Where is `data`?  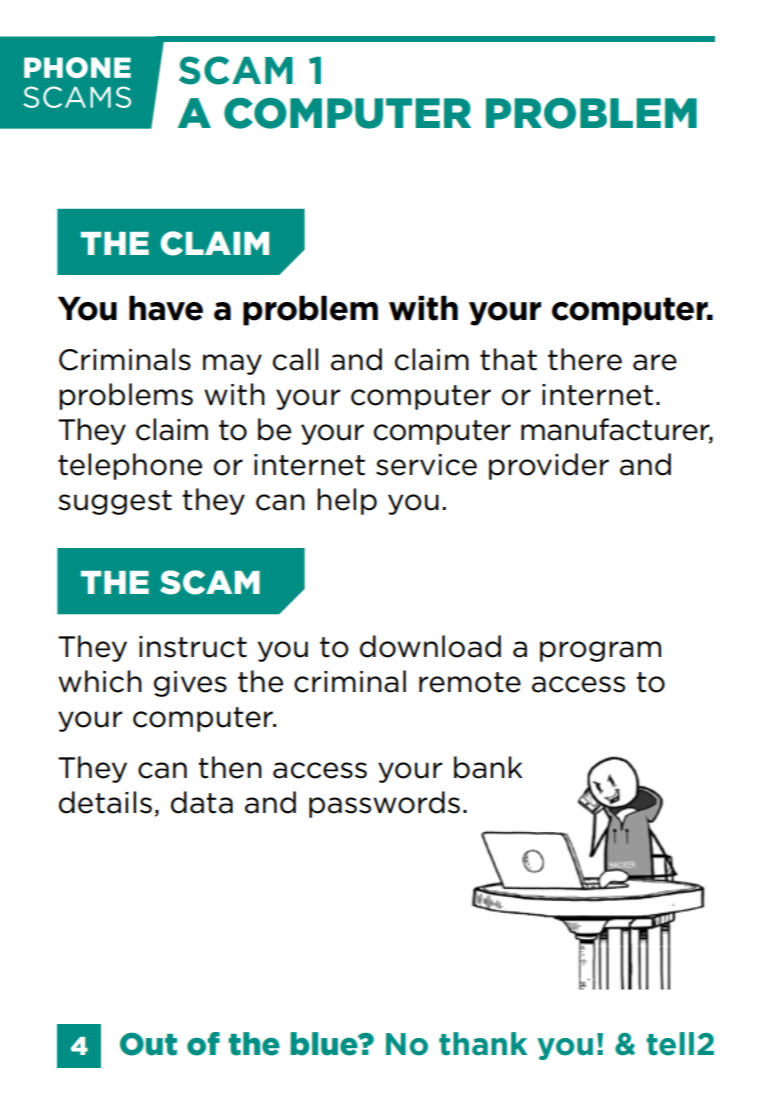
data is located at coordinates (202, 802).
